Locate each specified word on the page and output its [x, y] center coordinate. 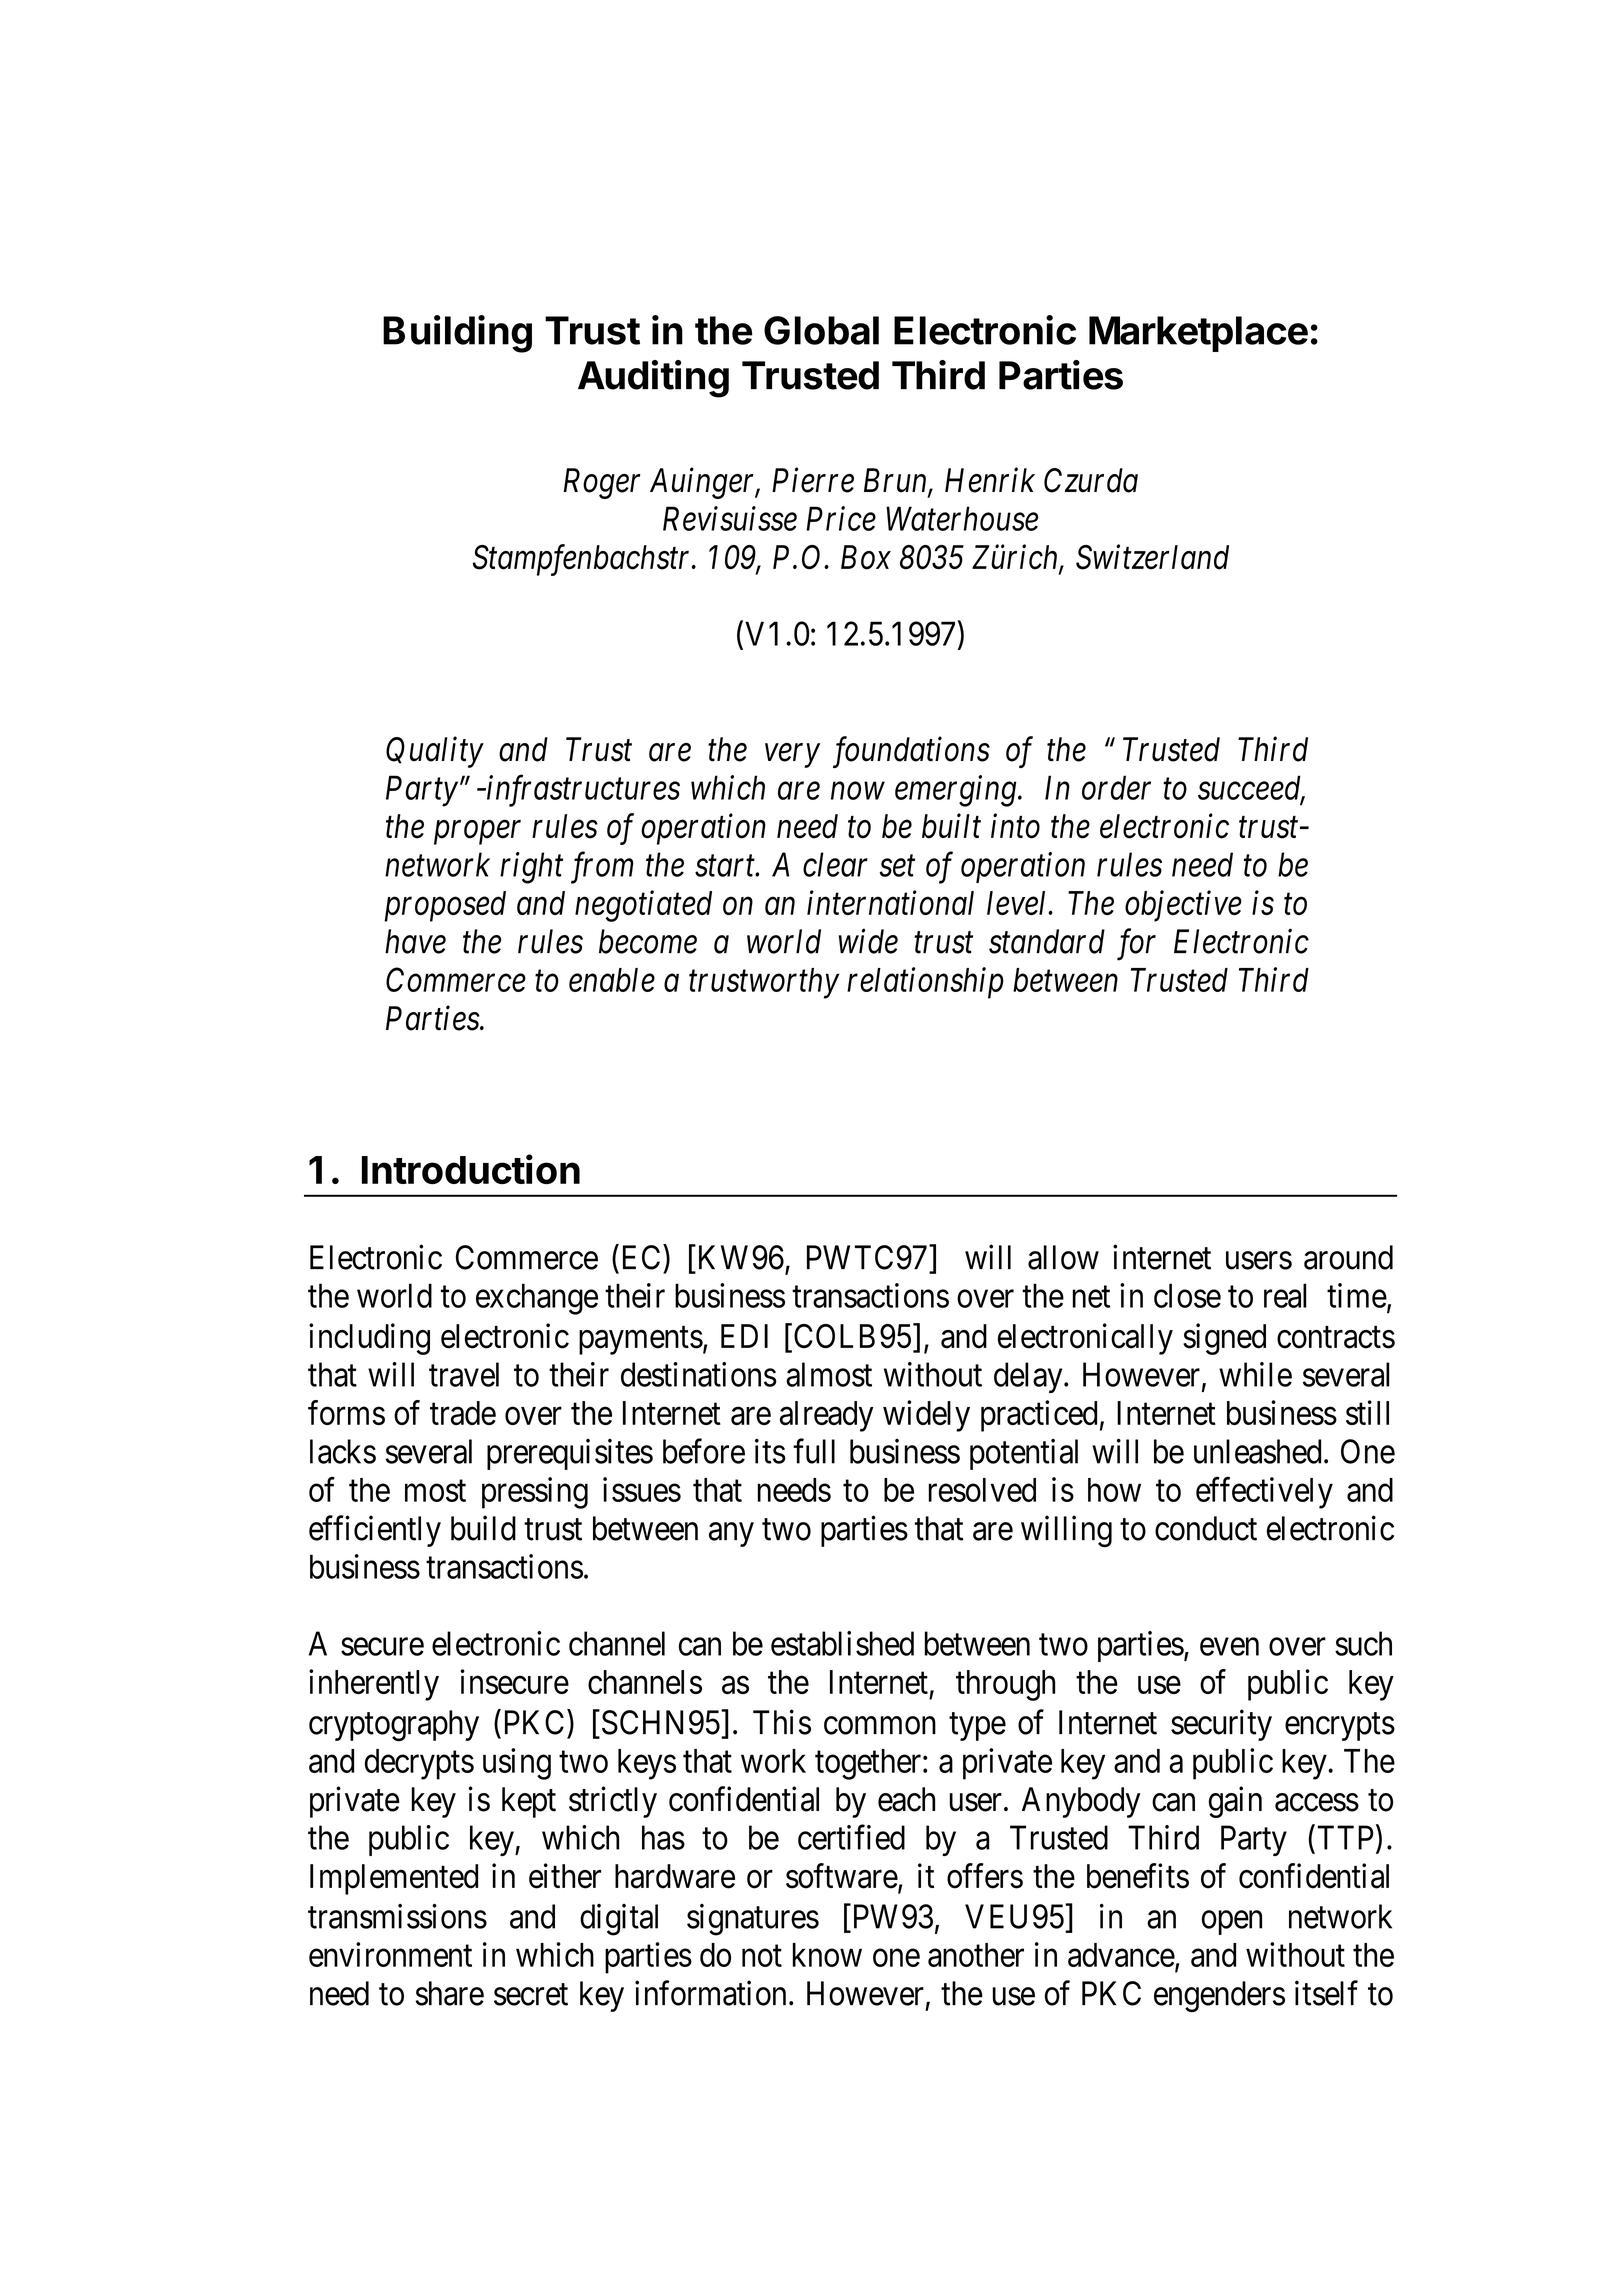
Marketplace [1198, 334]
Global [821, 330]
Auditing [653, 379]
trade [463, 1413]
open [1232, 1923]
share [449, 1993]
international [890, 902]
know [827, 1955]
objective [1183, 906]
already [827, 1416]
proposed [445, 906]
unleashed [1257, 1451]
